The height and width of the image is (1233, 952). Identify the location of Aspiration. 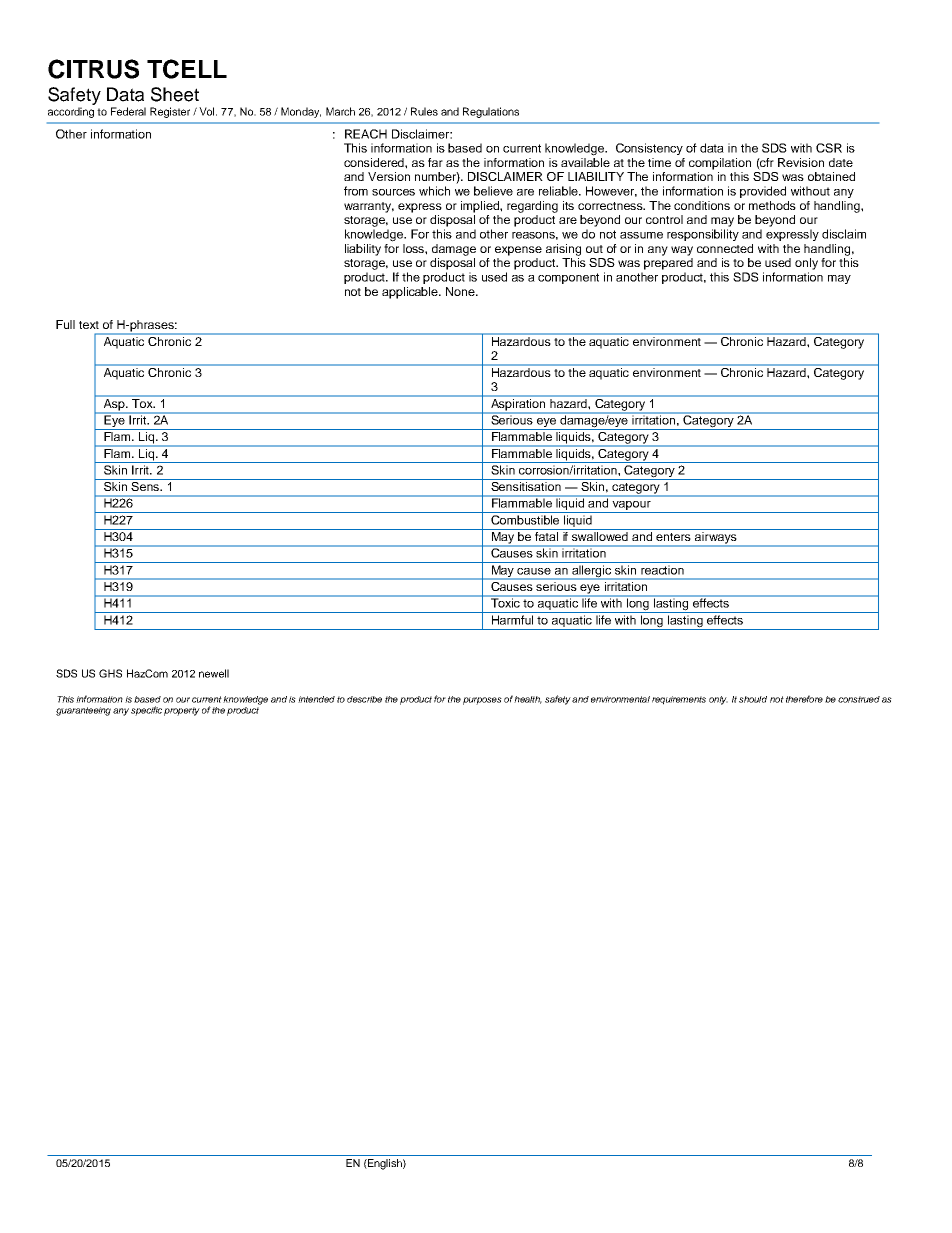
(518, 405).
